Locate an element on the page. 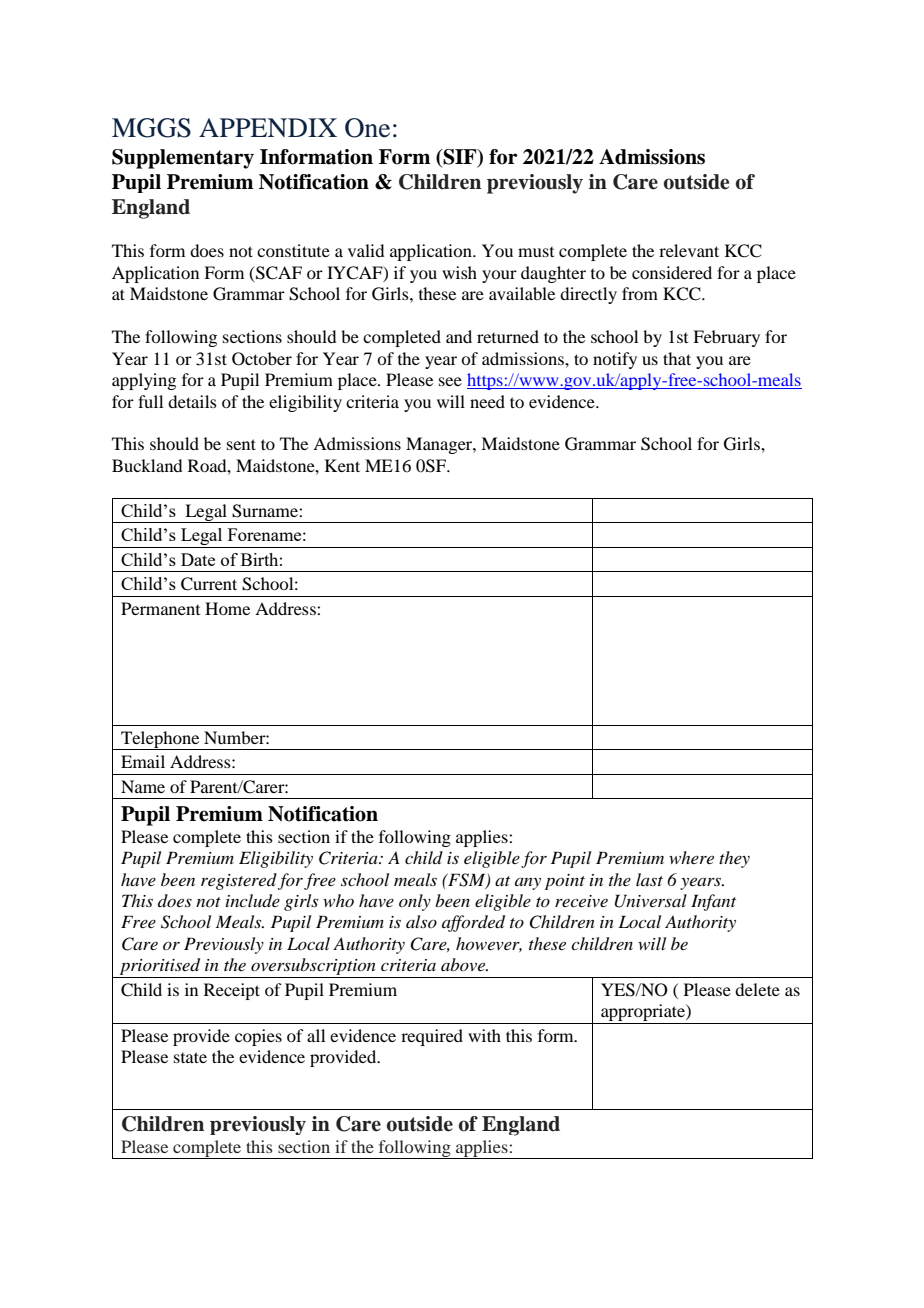 The image size is (924, 1308). see is located at coordinates (450, 381).
